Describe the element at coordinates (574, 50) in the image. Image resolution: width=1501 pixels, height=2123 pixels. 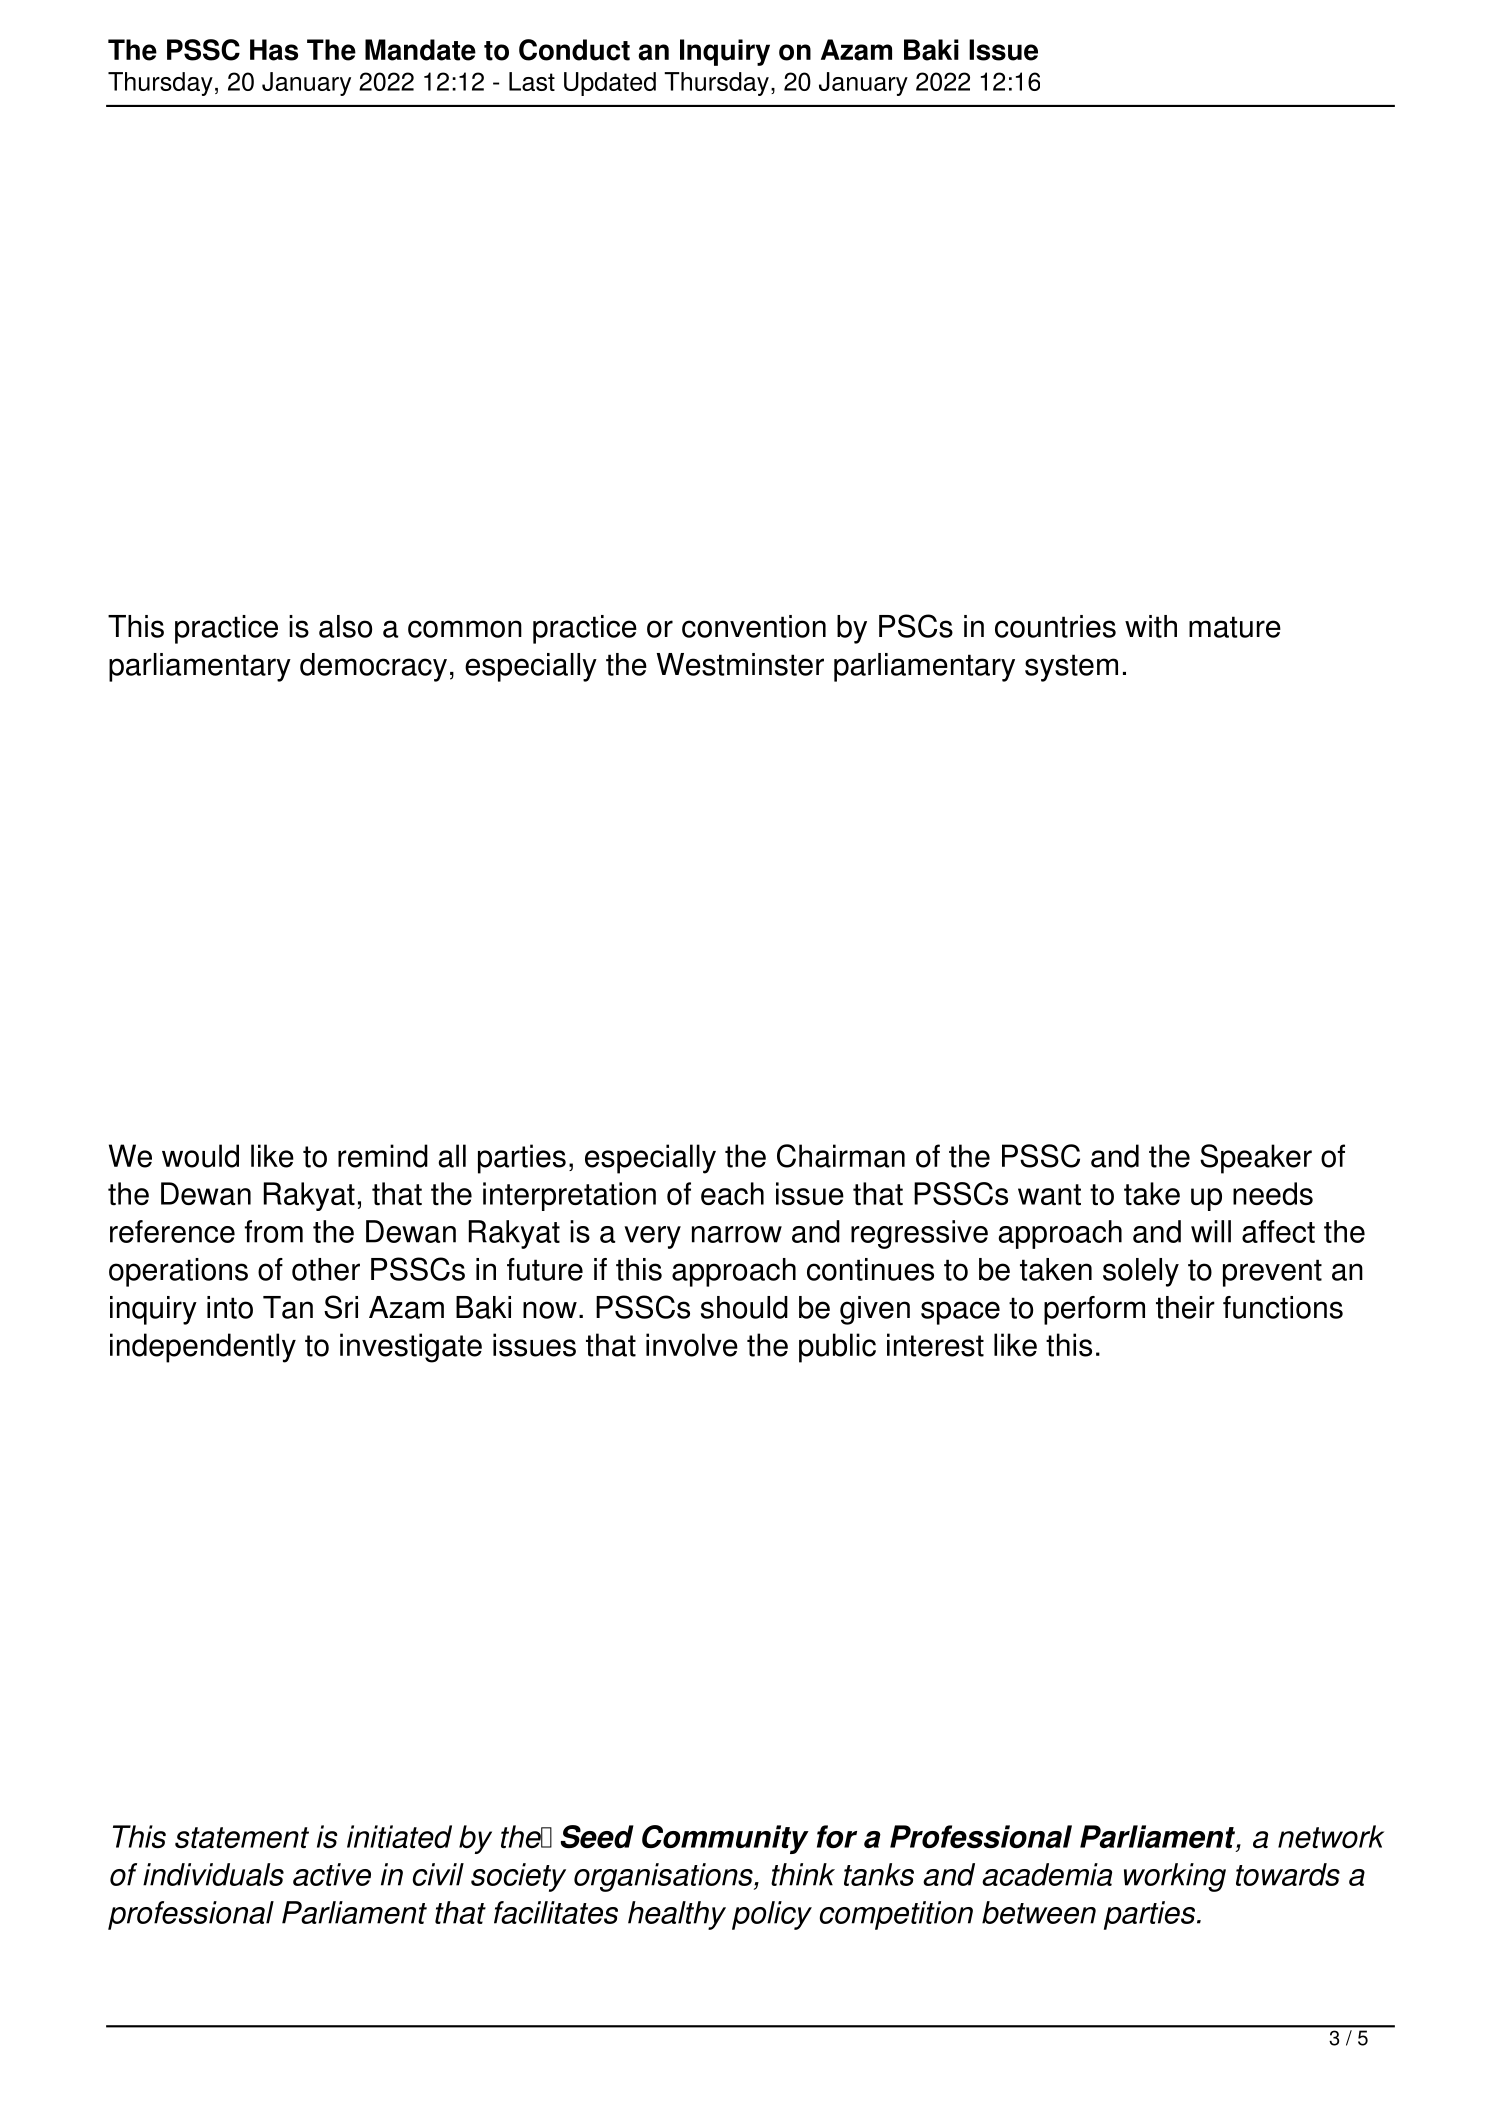
I see `Conduct` at that location.
